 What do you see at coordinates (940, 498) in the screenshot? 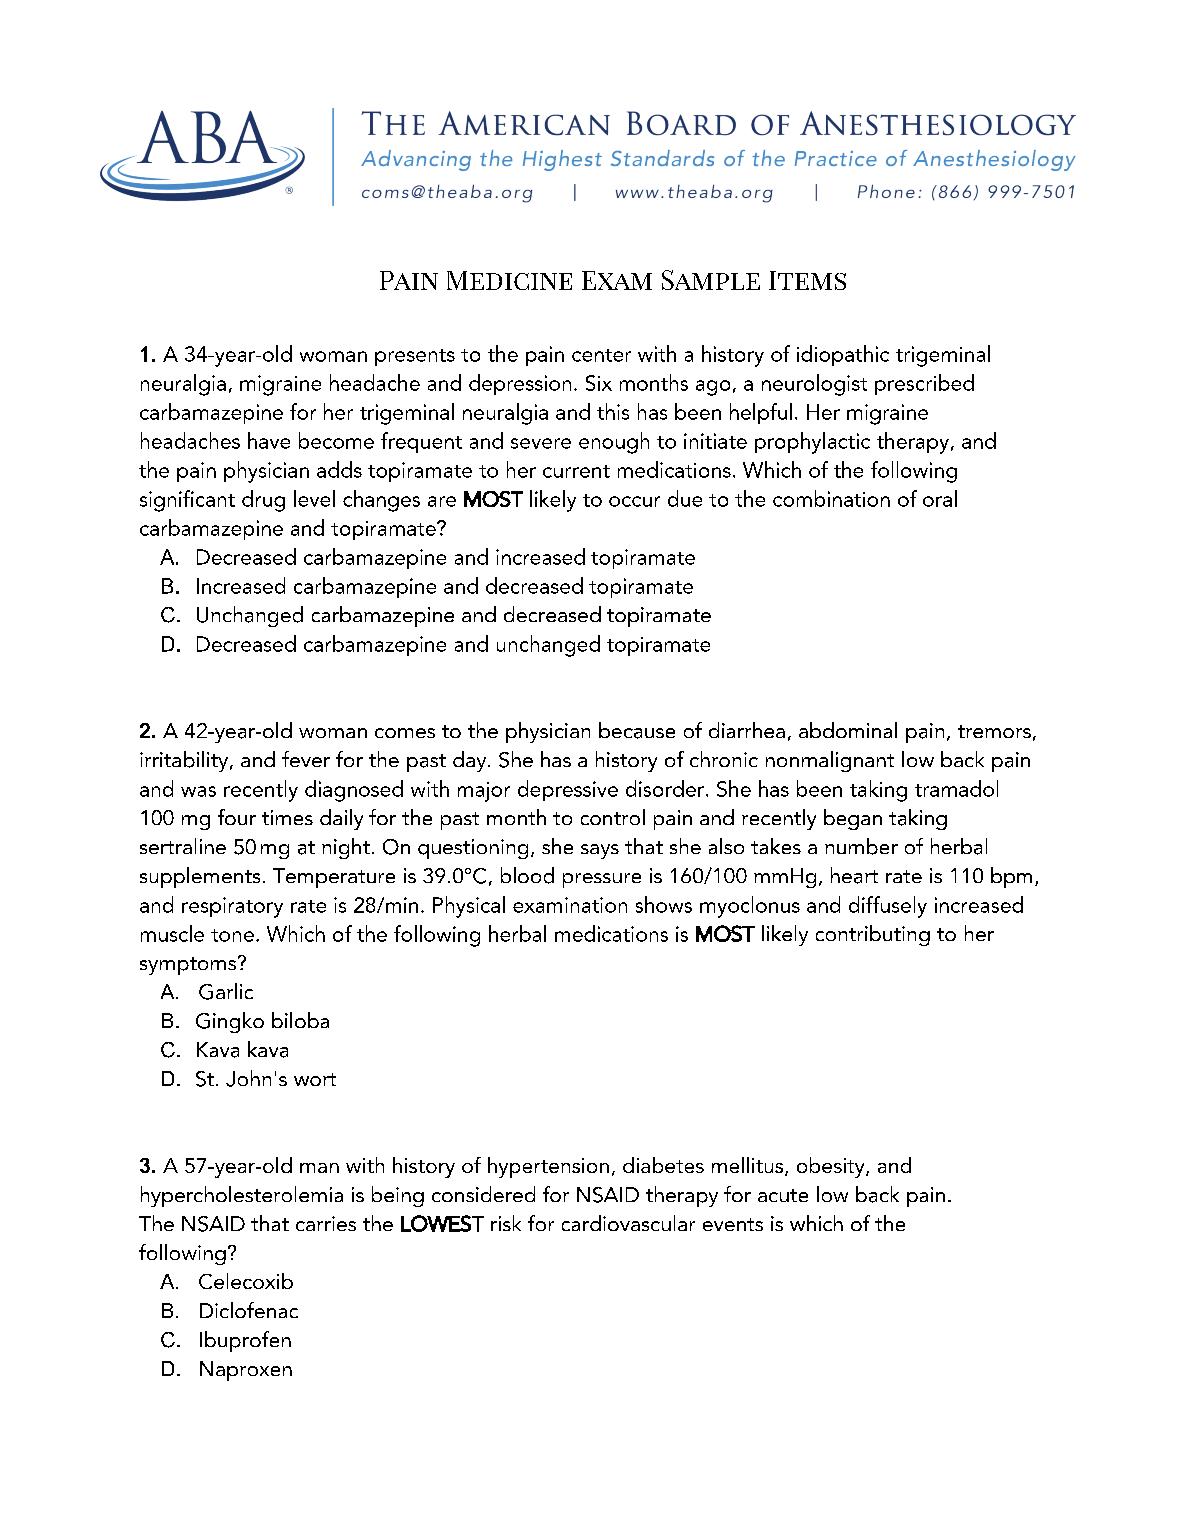
I see `oral` at bounding box center [940, 498].
